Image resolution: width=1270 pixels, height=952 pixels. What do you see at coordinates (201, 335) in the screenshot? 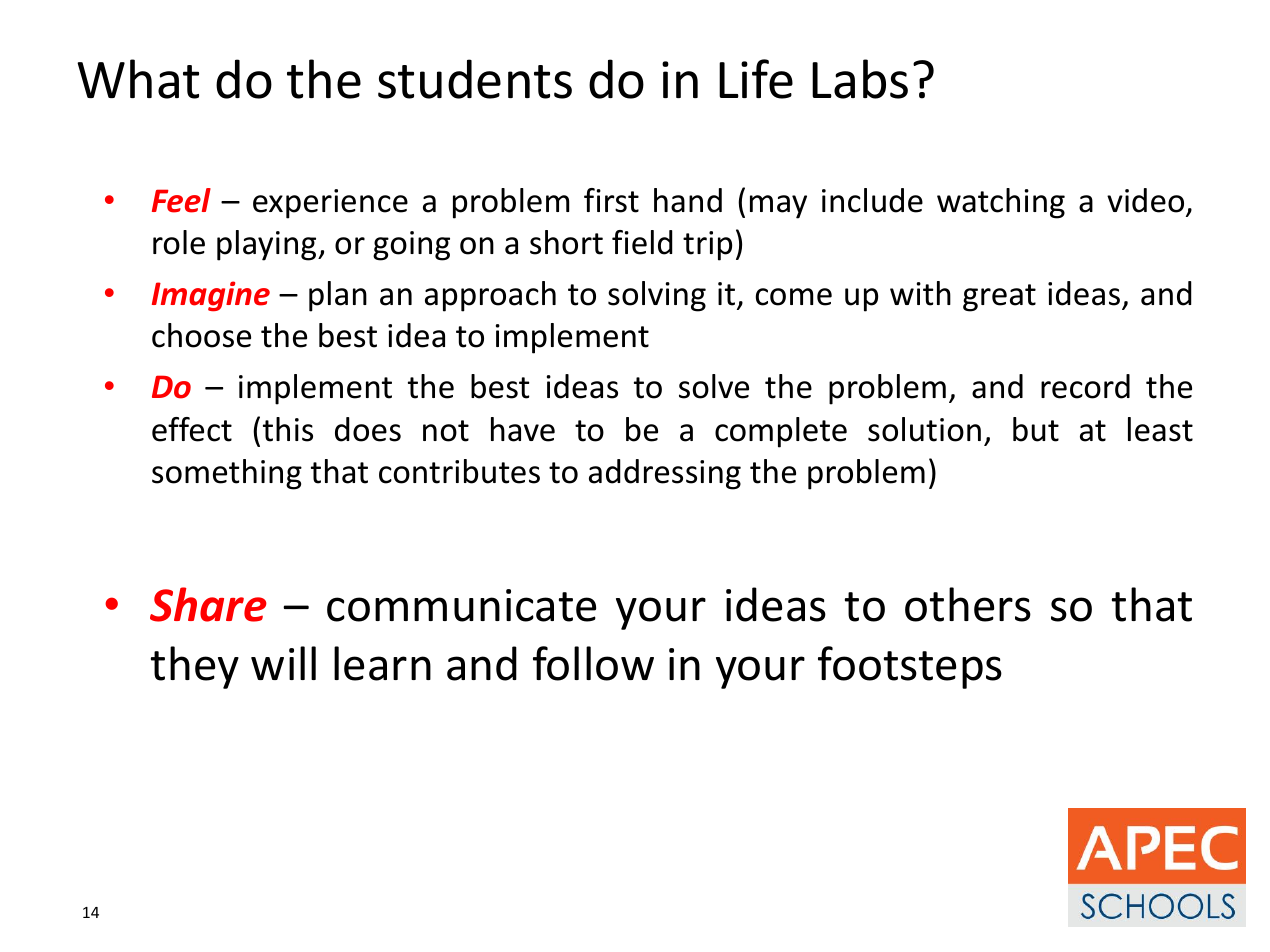
I see `choose` at bounding box center [201, 335].
